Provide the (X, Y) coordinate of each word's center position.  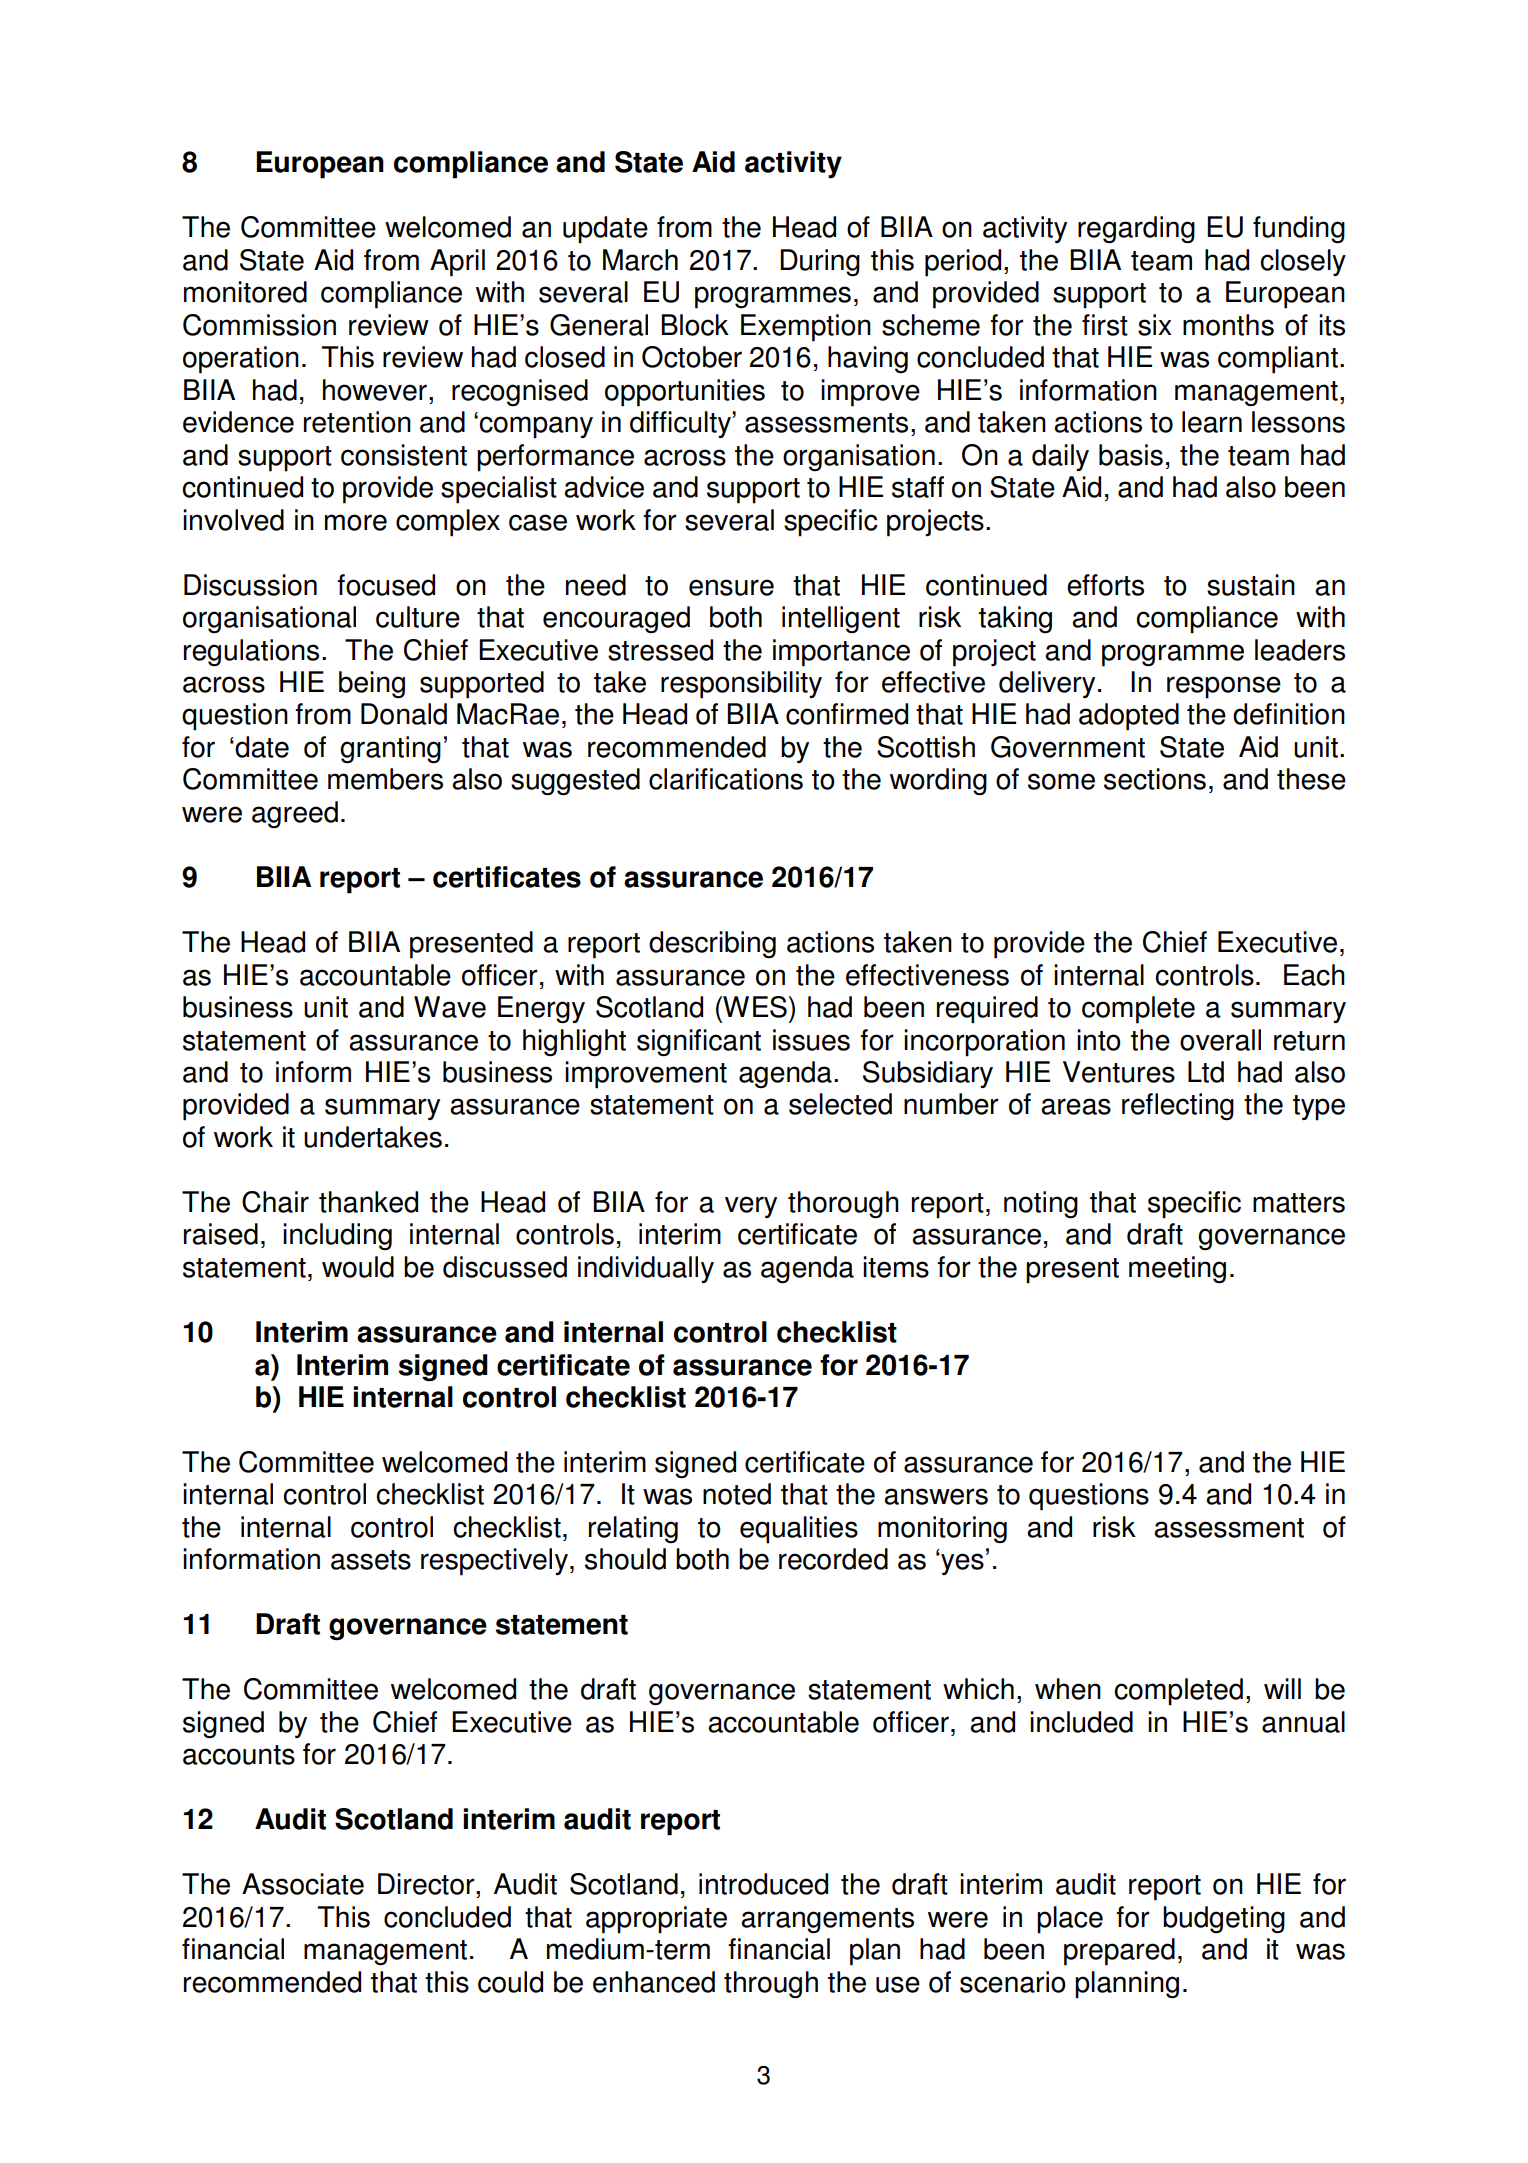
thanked (368, 1202)
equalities (799, 1530)
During (820, 262)
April (457, 263)
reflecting (1178, 1106)
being (372, 684)
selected (840, 1104)
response (1224, 687)
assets (371, 1560)
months (1228, 325)
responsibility (741, 685)
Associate (303, 1884)
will (1282, 1688)
